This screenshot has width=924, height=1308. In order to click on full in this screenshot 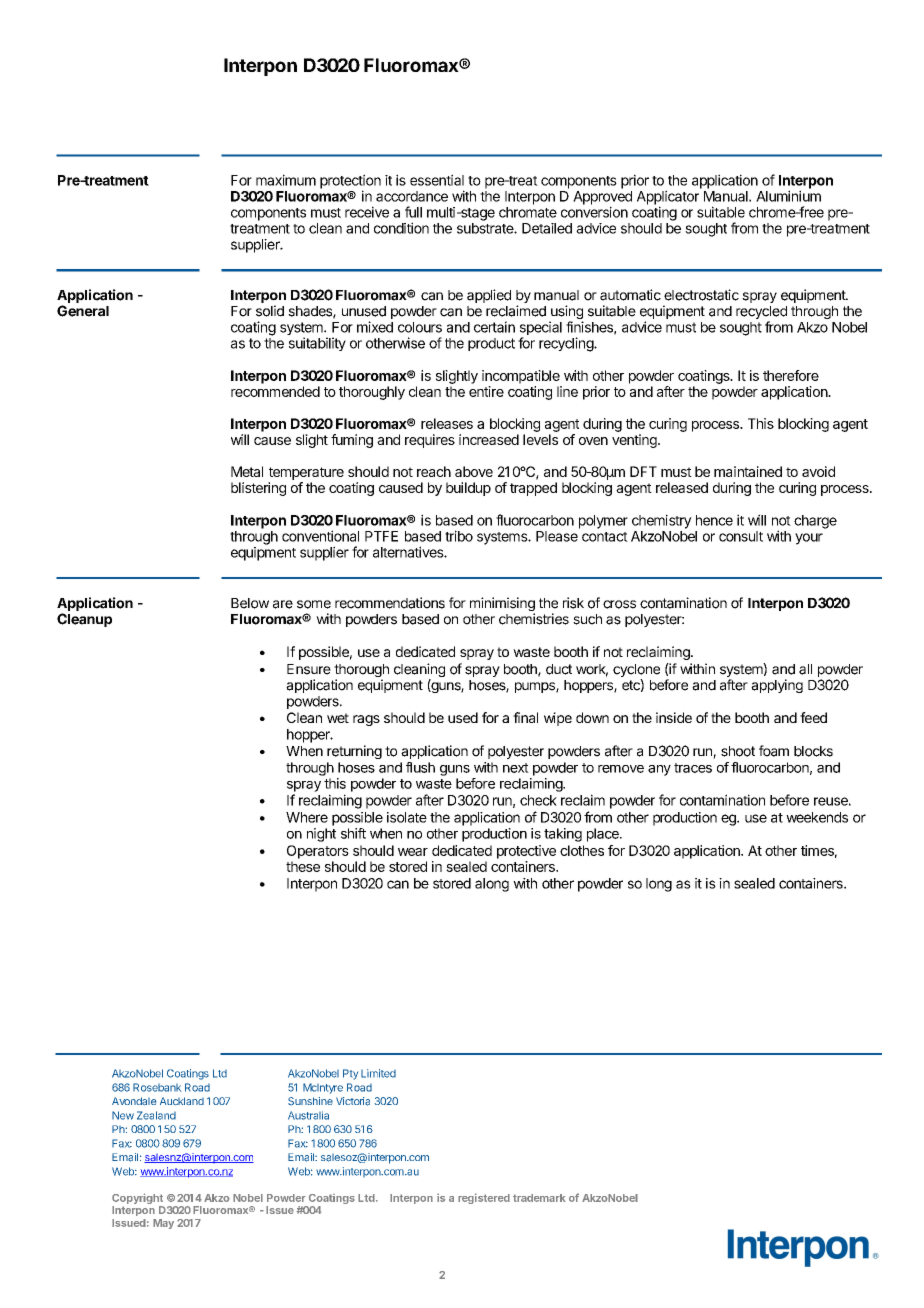, I will do `click(413, 212)`.
